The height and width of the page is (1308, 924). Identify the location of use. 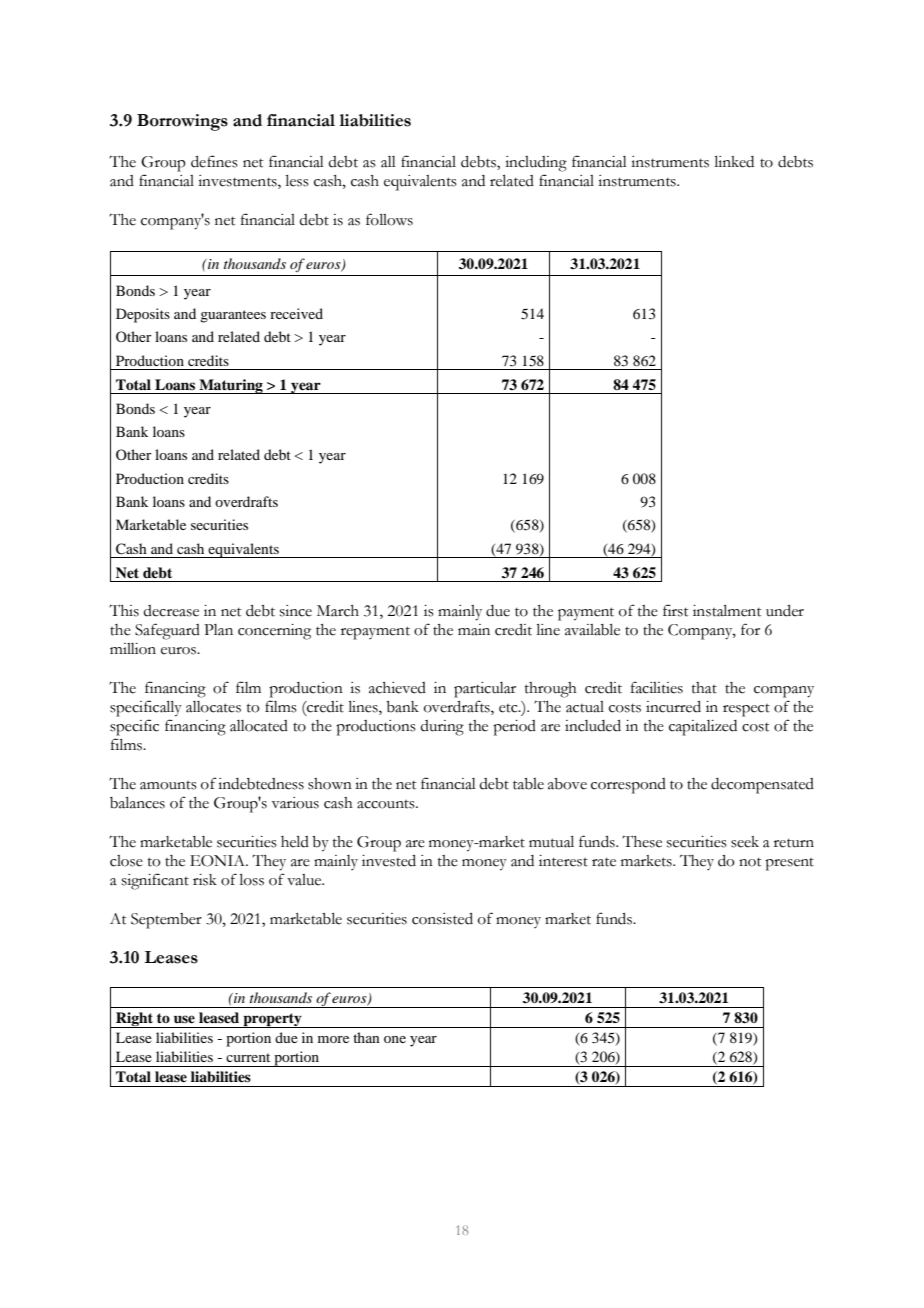
(184, 1019).
